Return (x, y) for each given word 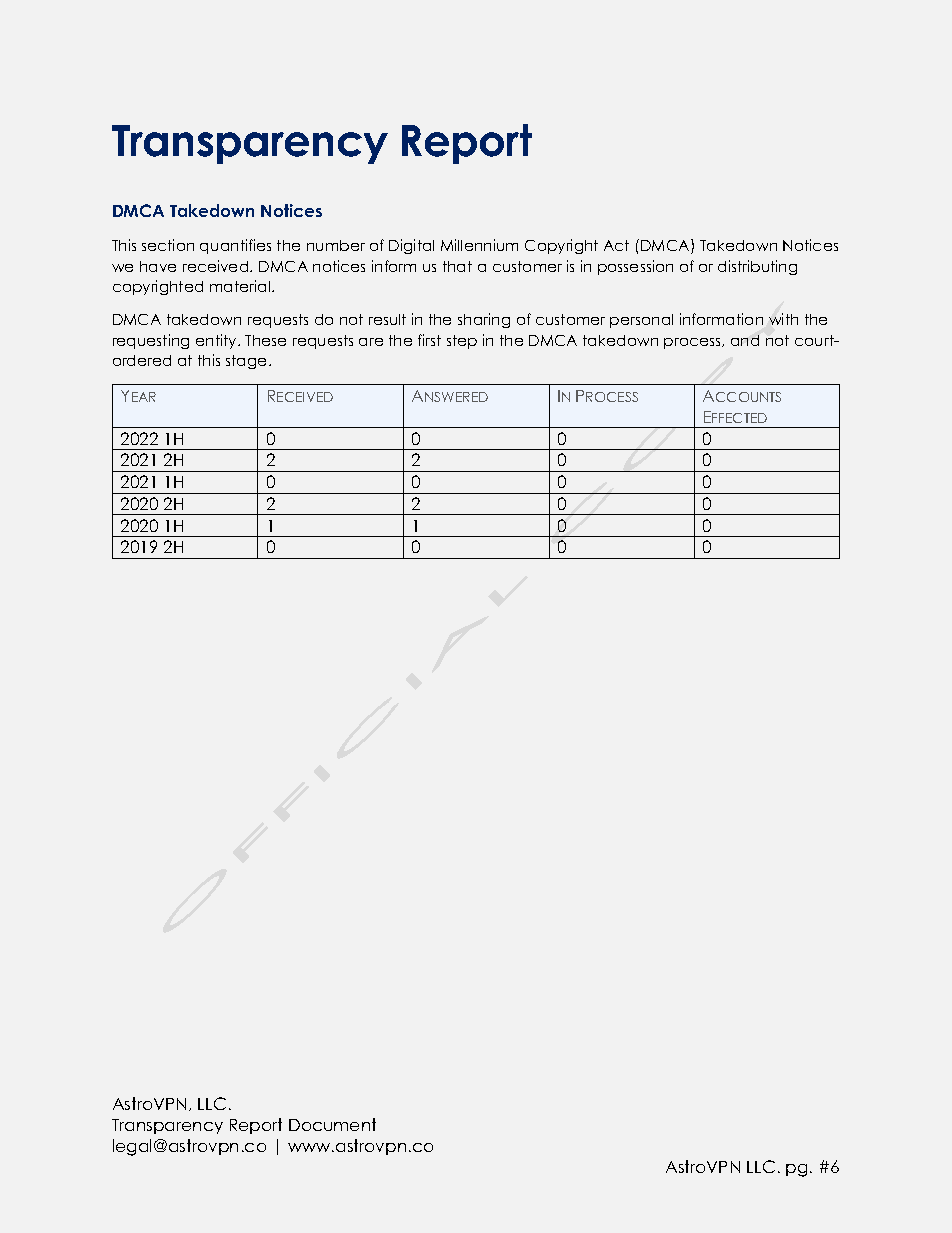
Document (332, 1124)
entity (217, 341)
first (429, 340)
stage (248, 362)
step (462, 342)
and (745, 340)
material (241, 286)
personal (641, 321)
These (265, 340)
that (457, 266)
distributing (757, 267)
